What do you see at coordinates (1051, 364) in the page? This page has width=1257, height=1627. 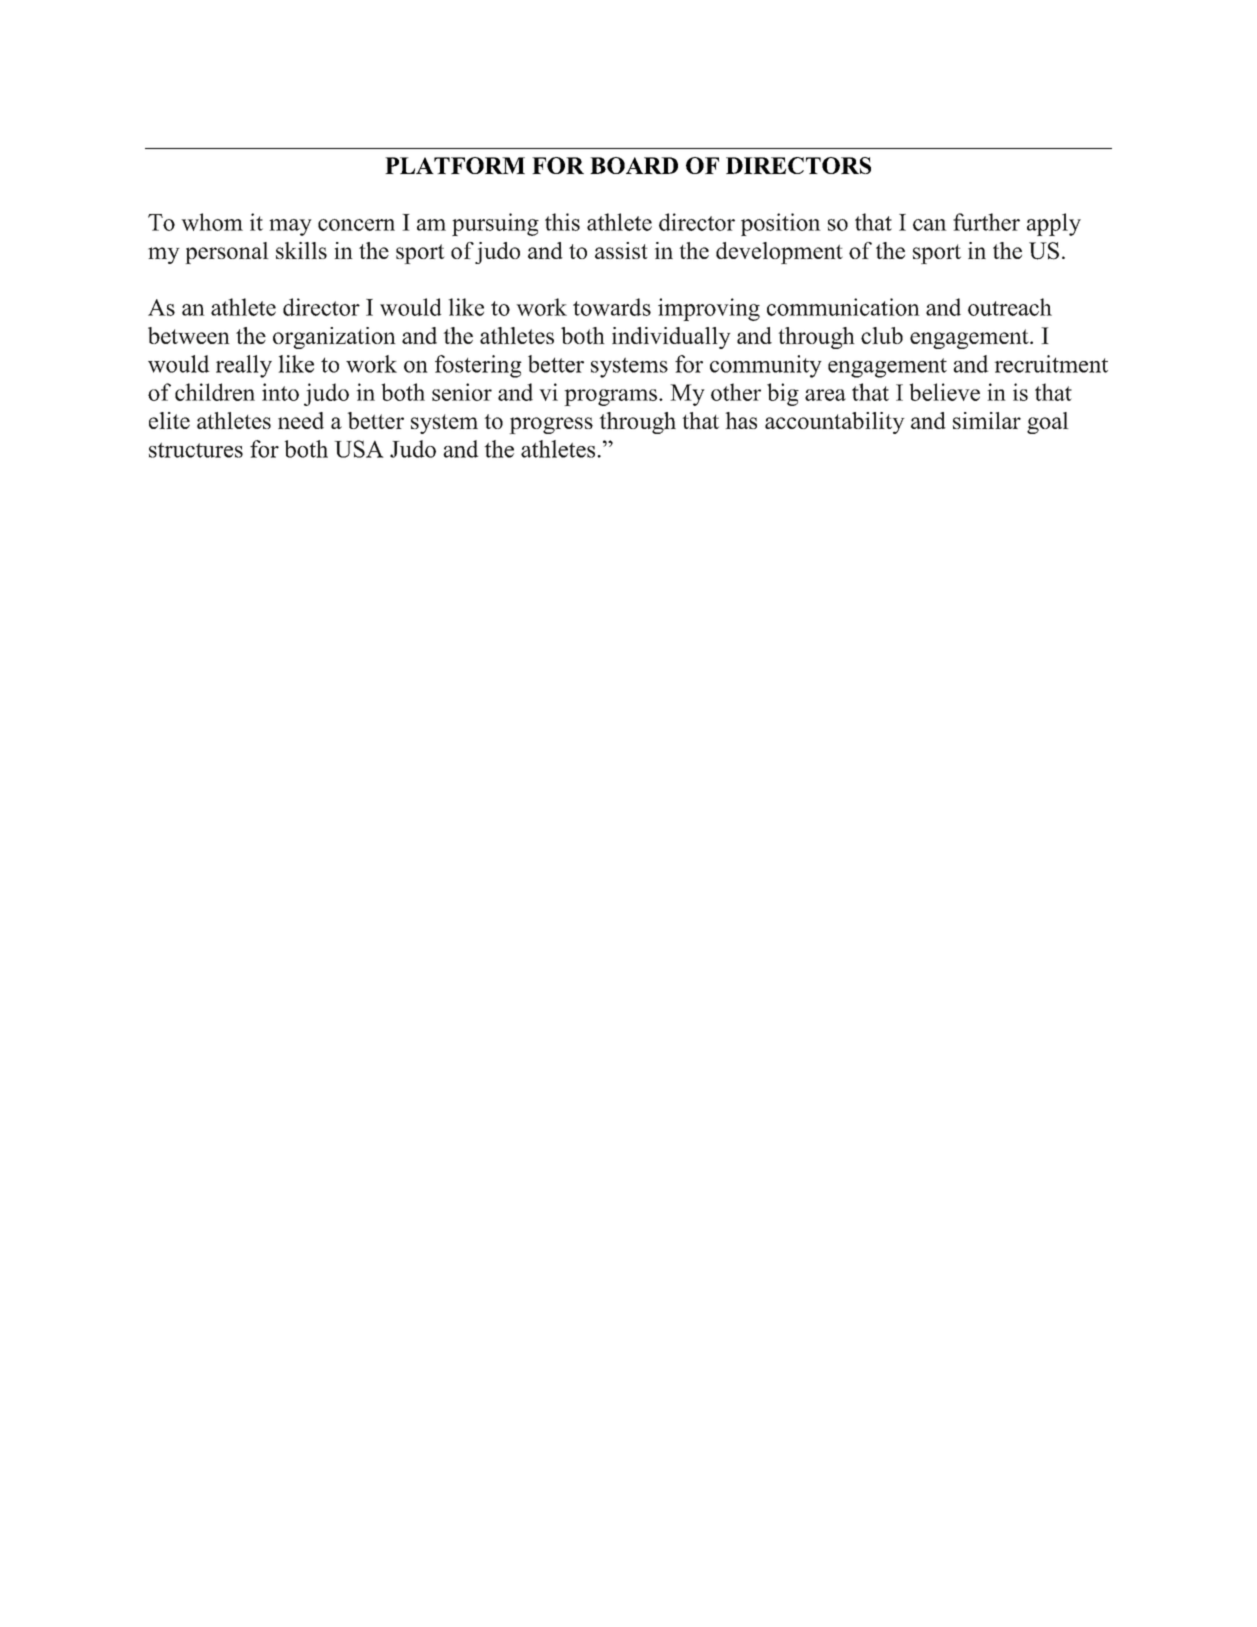 I see `recruitment` at bounding box center [1051, 364].
